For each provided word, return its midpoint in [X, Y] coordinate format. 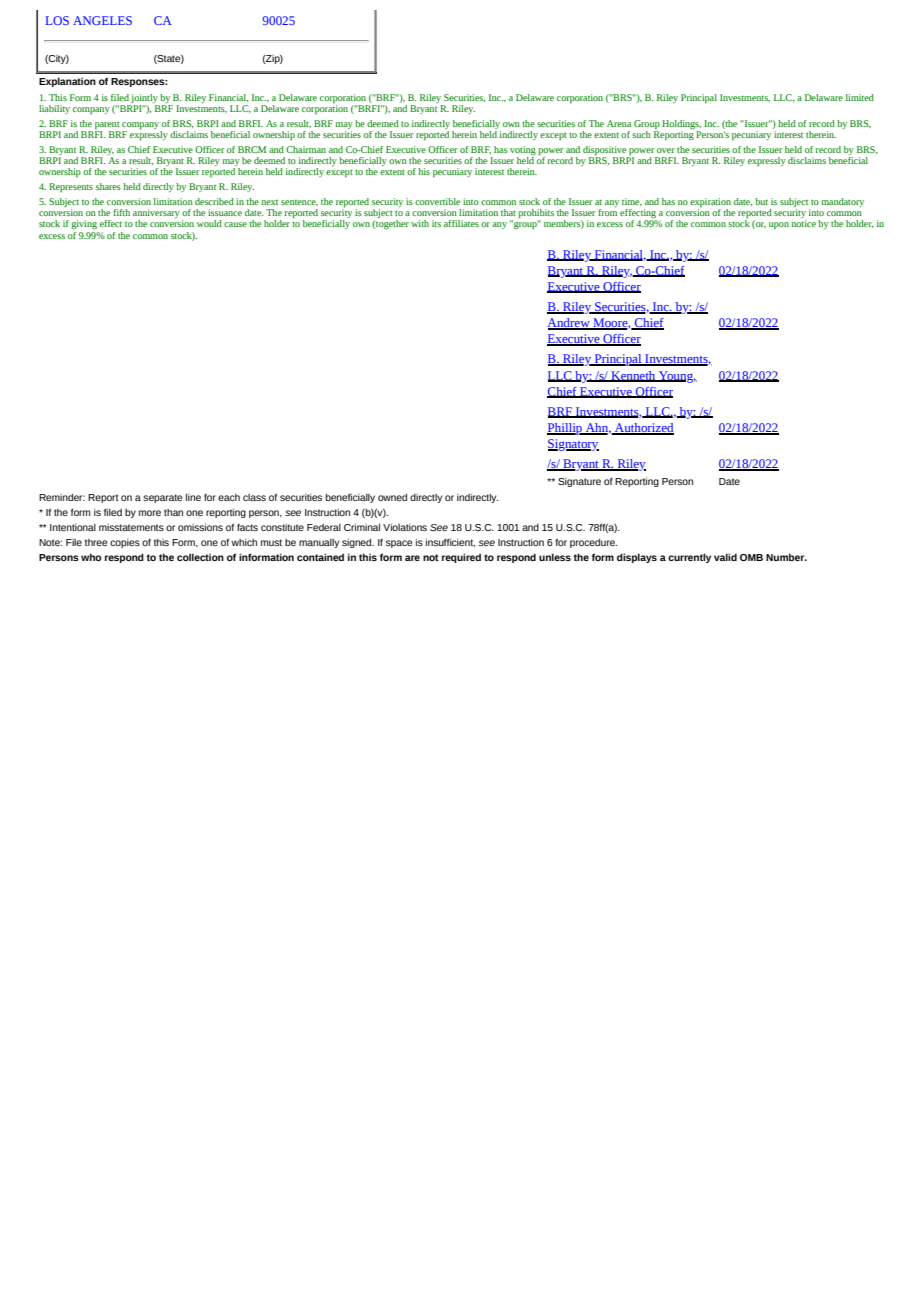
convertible [437, 201]
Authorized [643, 429]
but [761, 201]
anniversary [156, 215]
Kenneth [633, 376]
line [193, 497]
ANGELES [102, 20]
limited [860, 97]
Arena [619, 123]
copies [125, 543]
